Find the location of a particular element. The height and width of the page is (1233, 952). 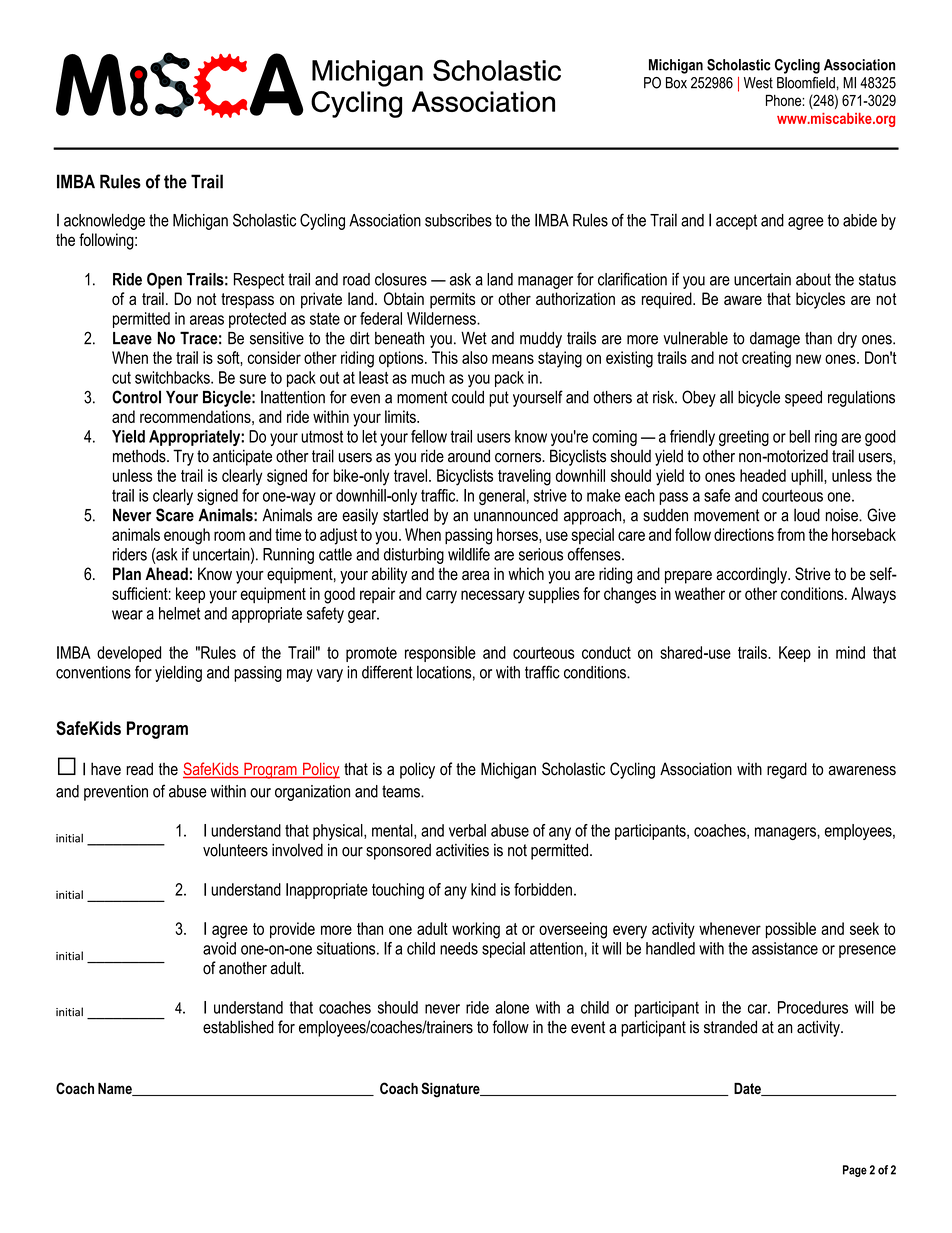

Bloomfield is located at coordinates (806, 83).
